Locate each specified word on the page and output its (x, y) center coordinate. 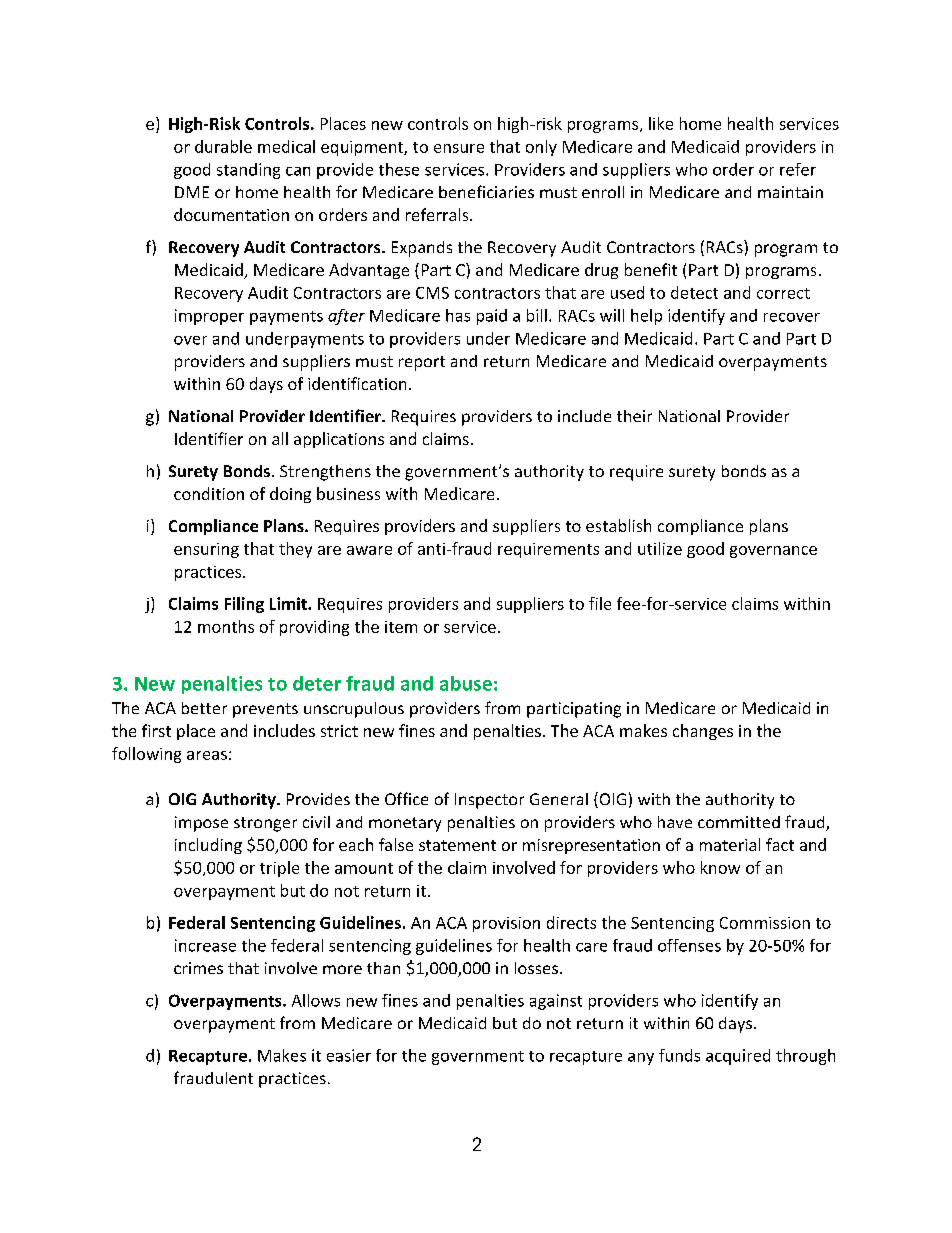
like (661, 123)
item (401, 627)
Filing (244, 605)
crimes (198, 968)
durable (223, 146)
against (556, 1002)
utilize (660, 548)
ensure (459, 148)
